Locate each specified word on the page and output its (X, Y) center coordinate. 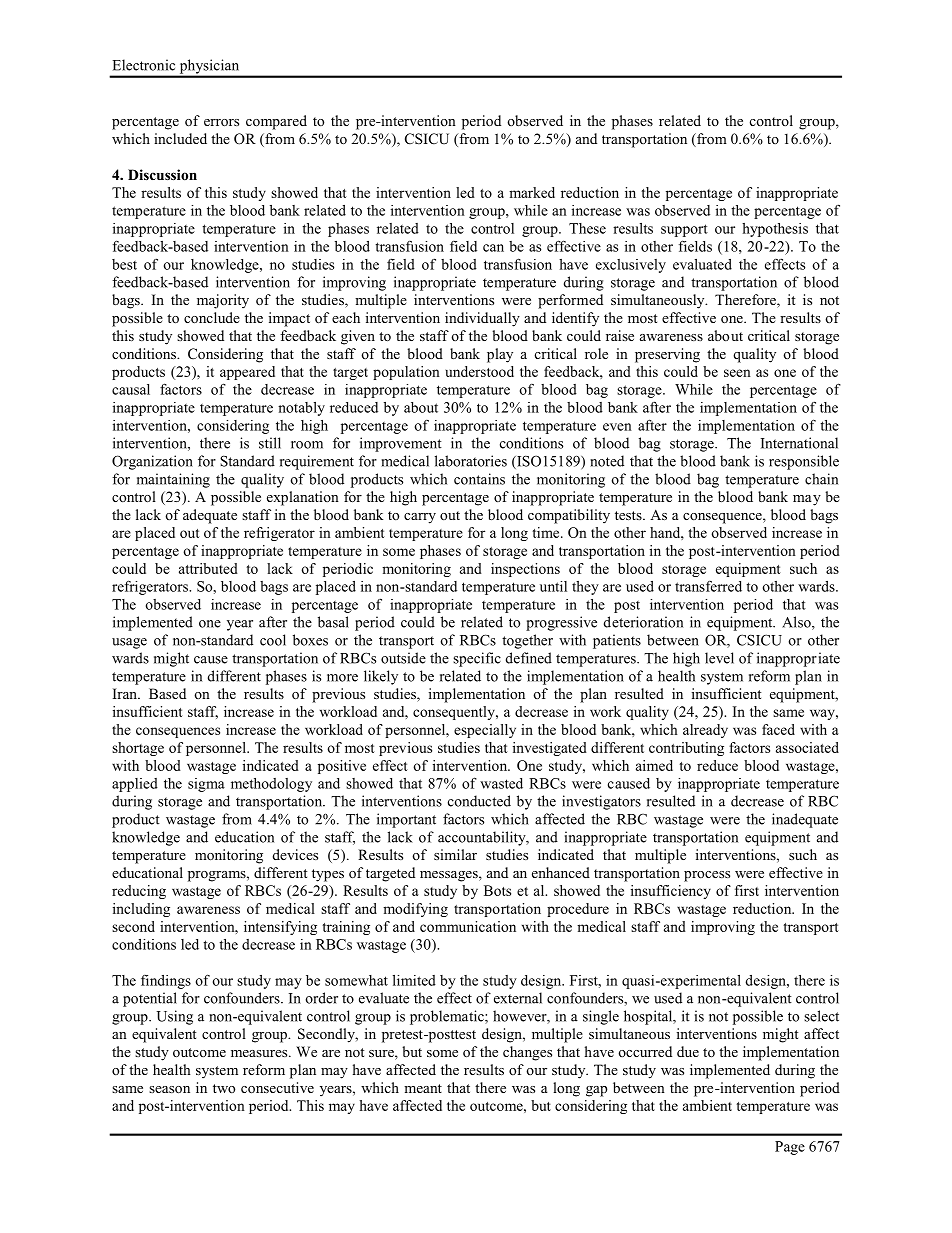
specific (477, 659)
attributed (208, 568)
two (224, 1088)
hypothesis (775, 230)
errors (221, 122)
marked (532, 192)
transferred (708, 586)
